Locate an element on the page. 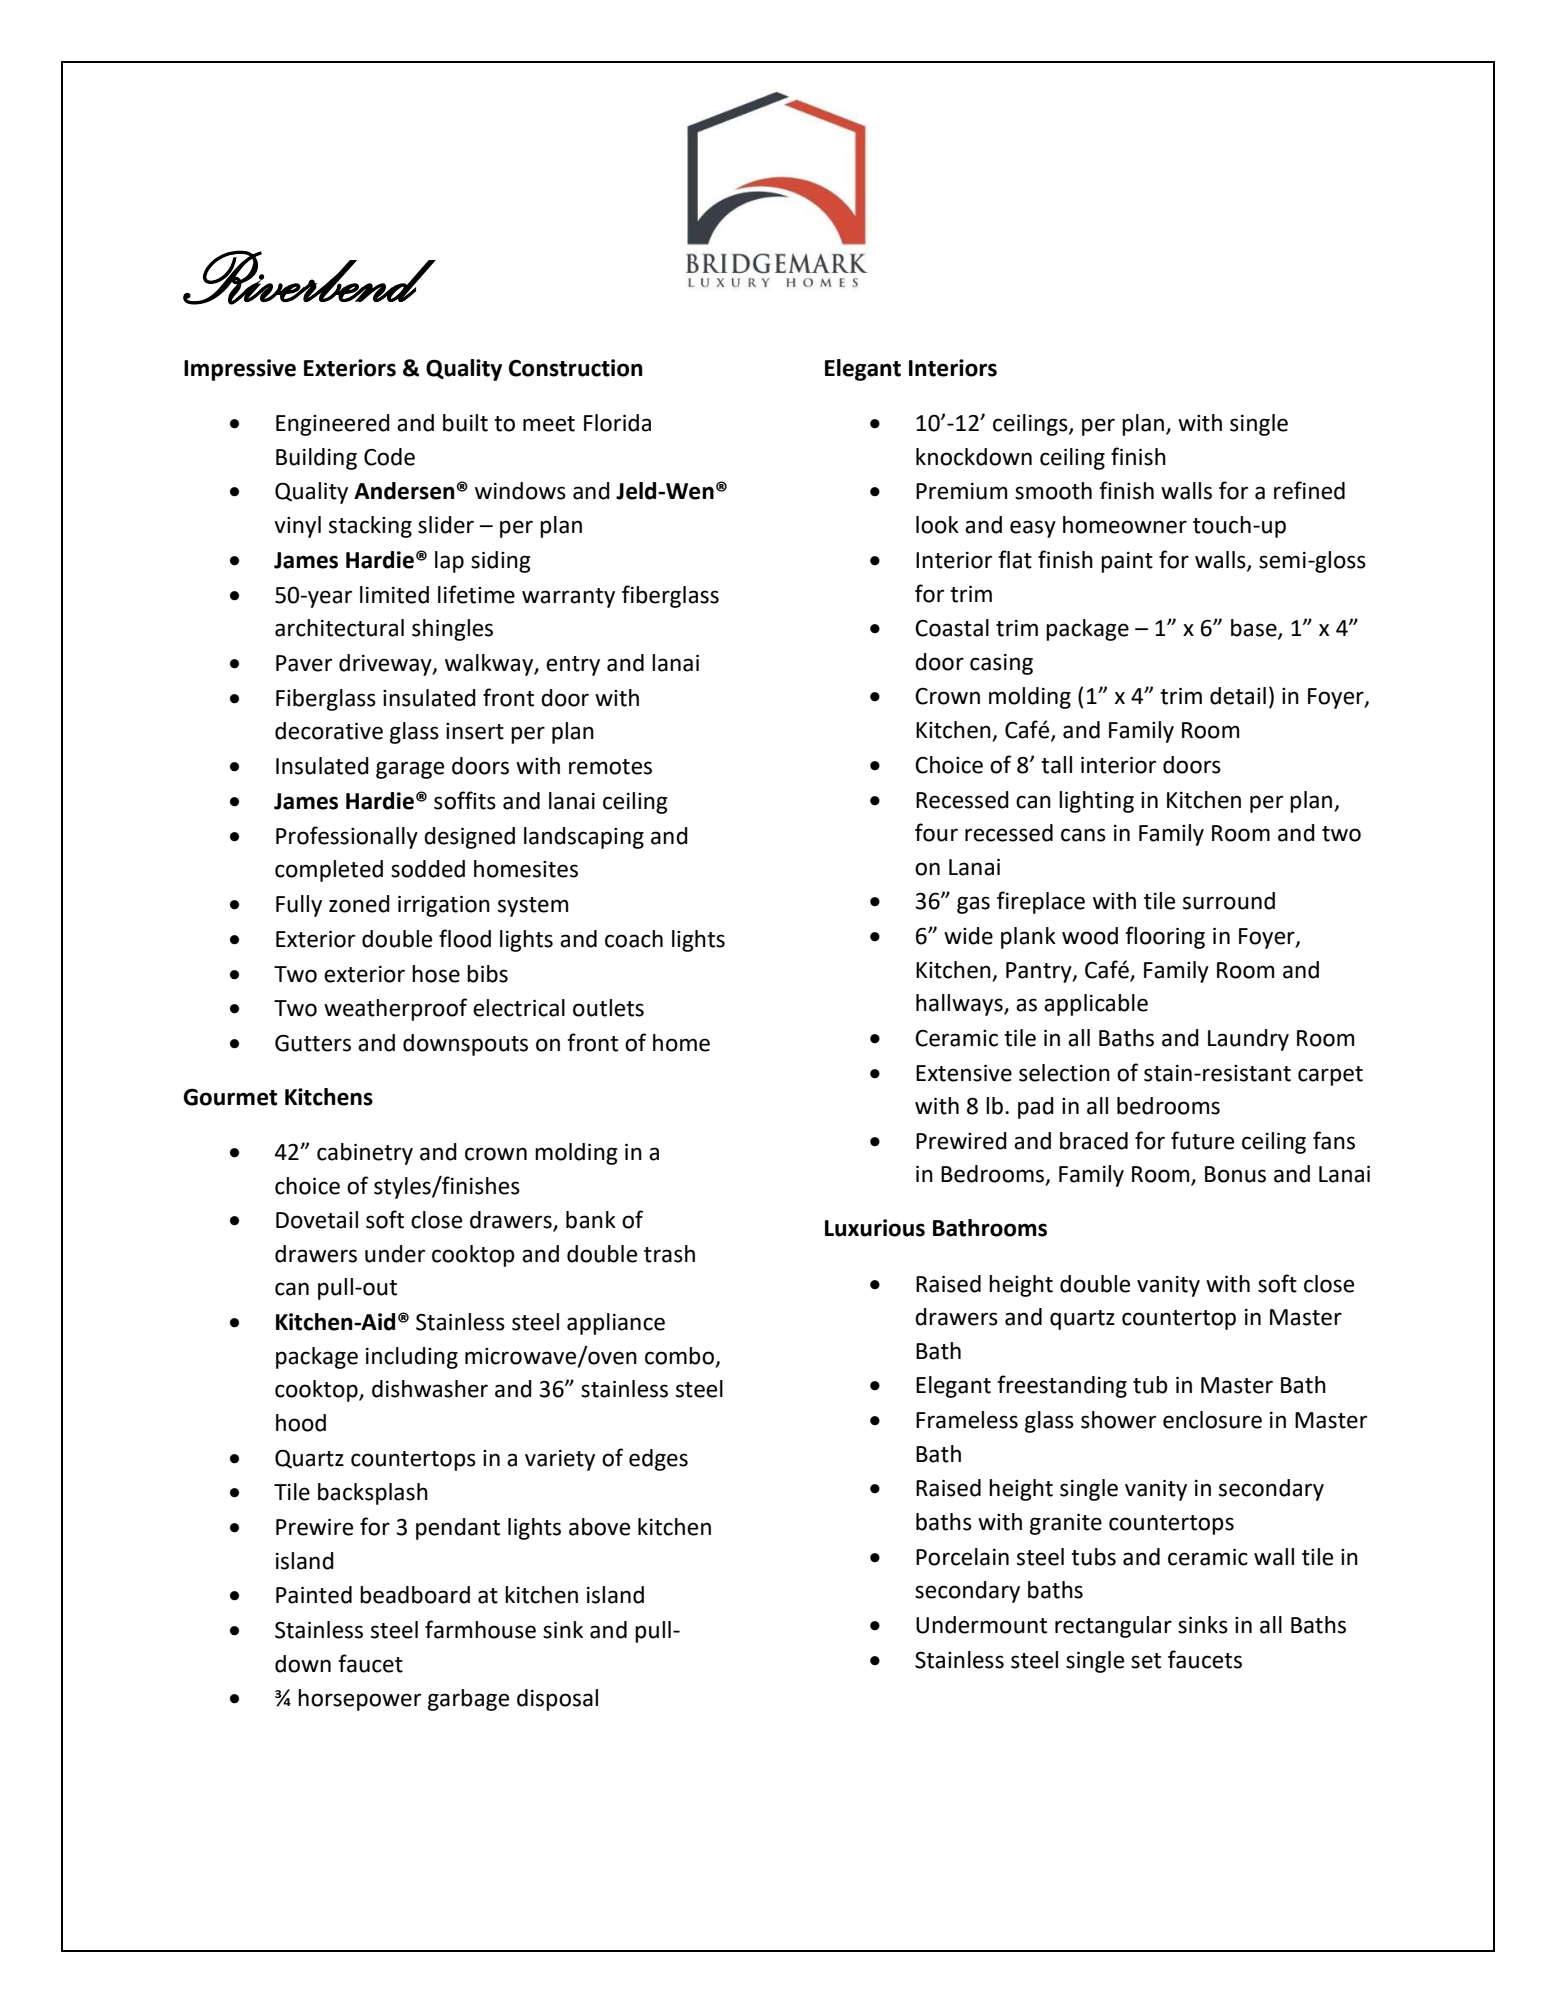 This image has width=1555, height=2012. disposal is located at coordinates (557, 1700).
